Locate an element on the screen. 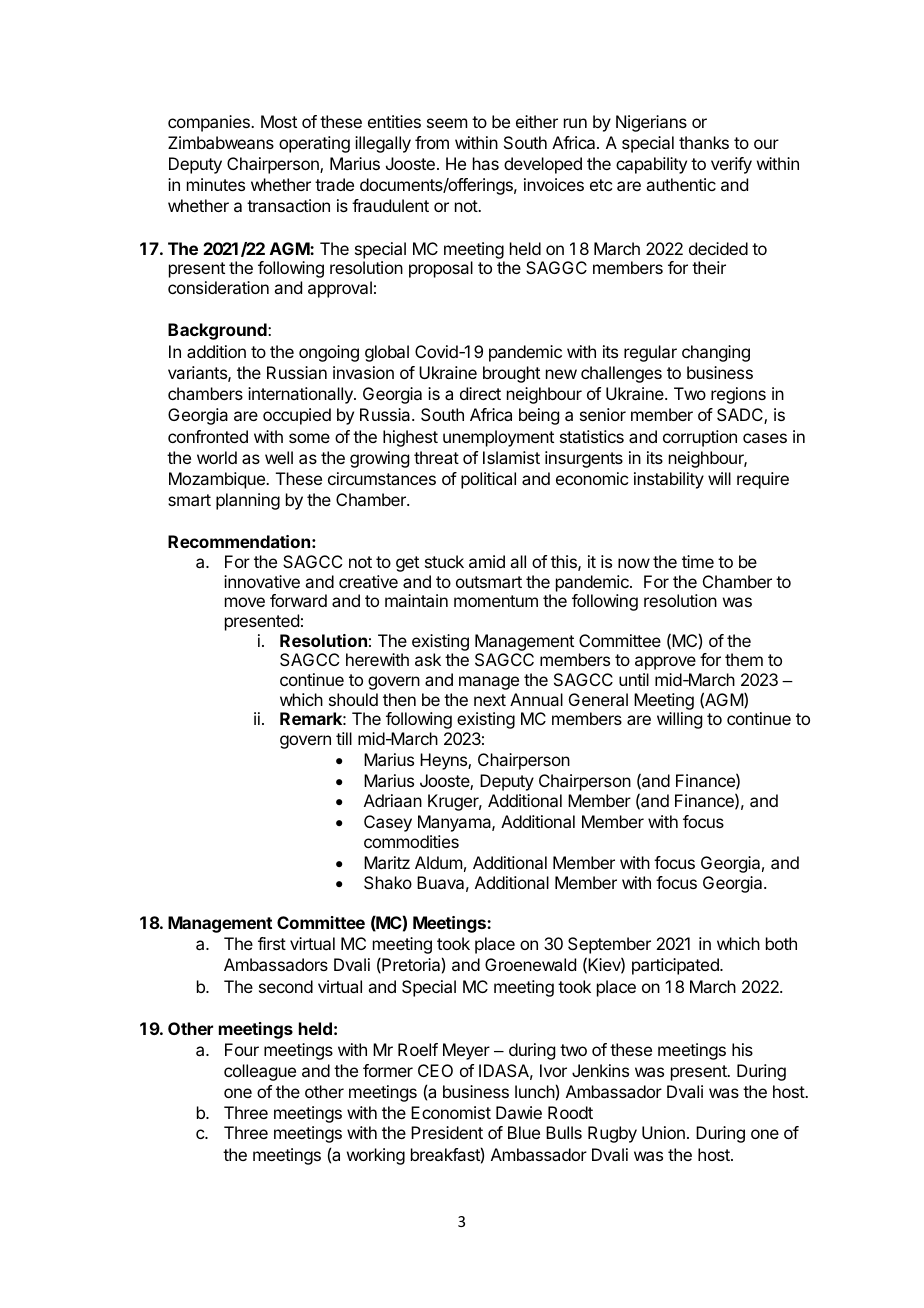 This screenshot has width=924, height=1308. Most is located at coordinates (279, 121).
